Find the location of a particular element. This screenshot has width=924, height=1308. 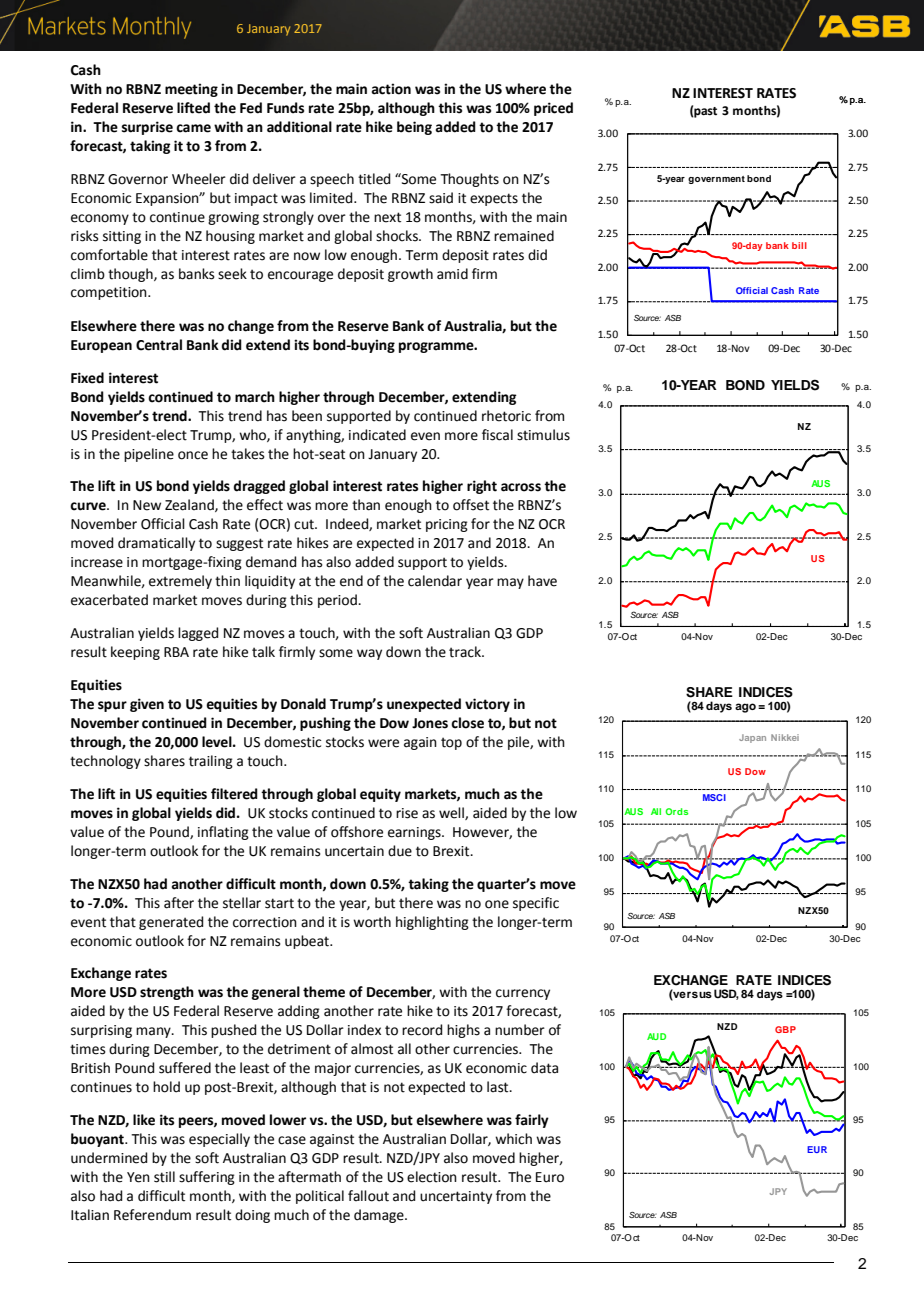

keeping is located at coordinates (135, 653).
